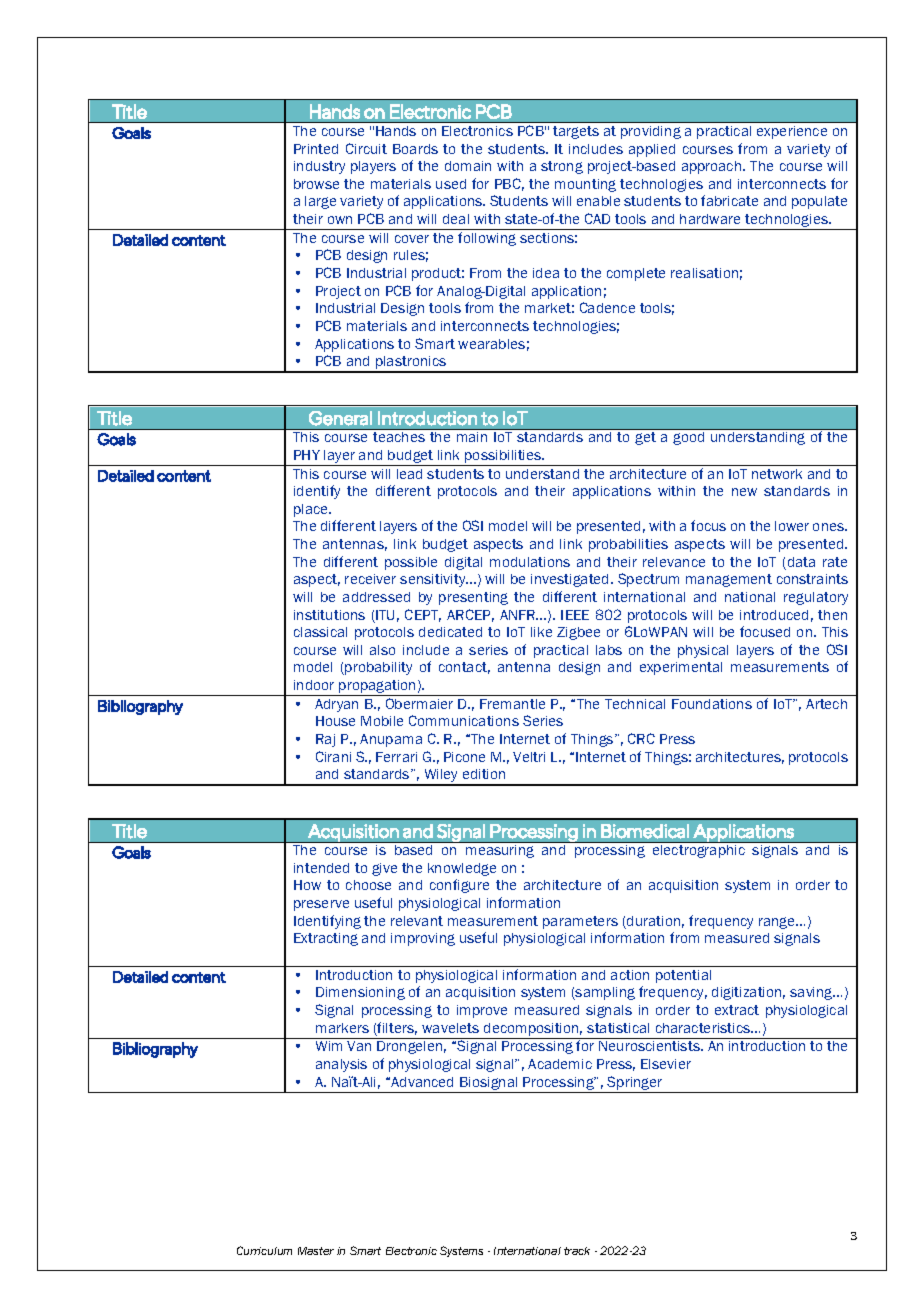 The height and width of the image is (1308, 924). What do you see at coordinates (312, 510) in the image?
I see `place` at bounding box center [312, 510].
